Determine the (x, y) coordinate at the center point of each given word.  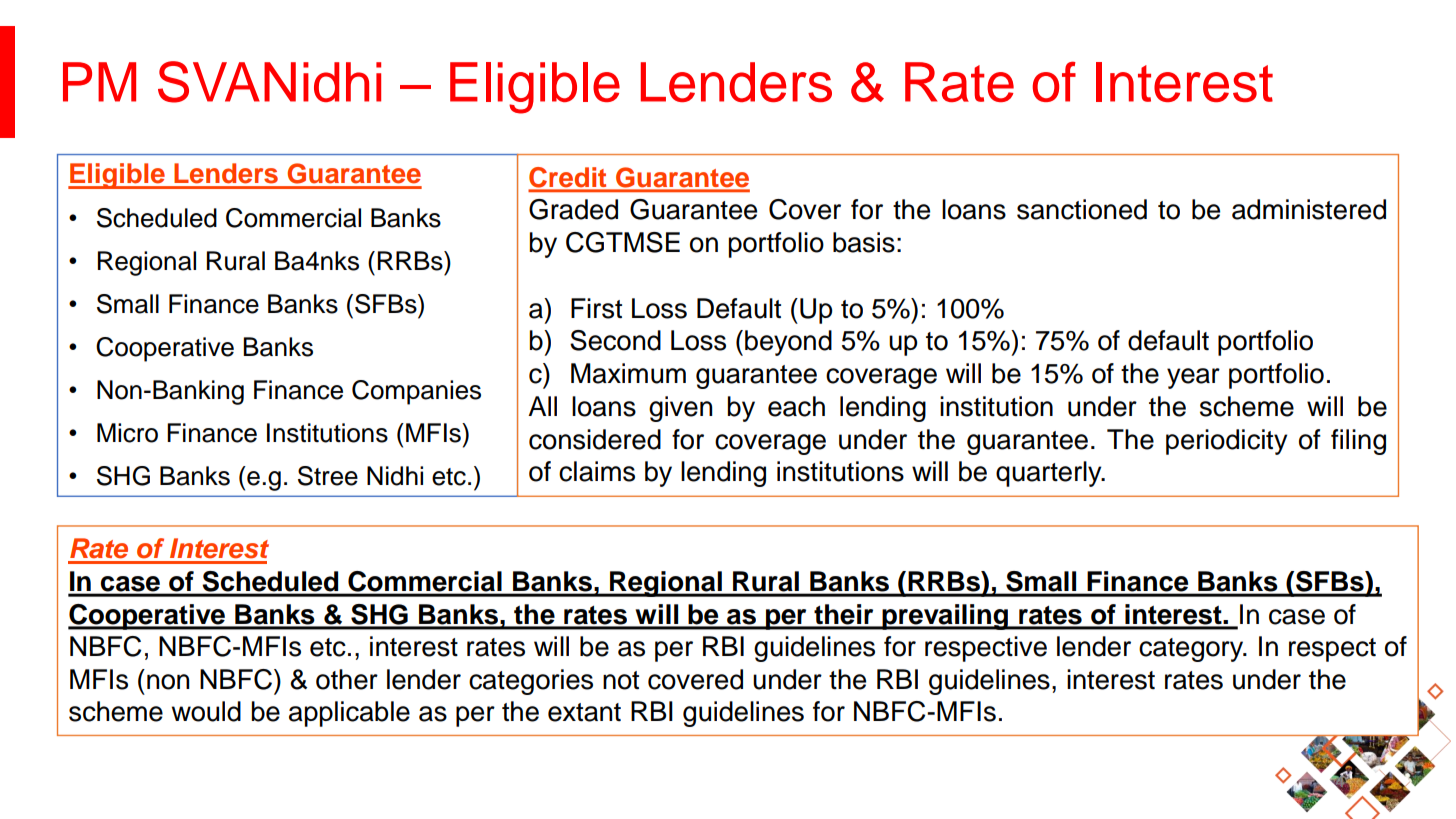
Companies (416, 392)
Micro (127, 433)
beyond (788, 343)
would (206, 711)
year (1193, 378)
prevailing (945, 617)
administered (1309, 209)
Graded (573, 209)
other (347, 679)
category (1192, 650)
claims (597, 471)
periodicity (1226, 442)
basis (864, 242)
